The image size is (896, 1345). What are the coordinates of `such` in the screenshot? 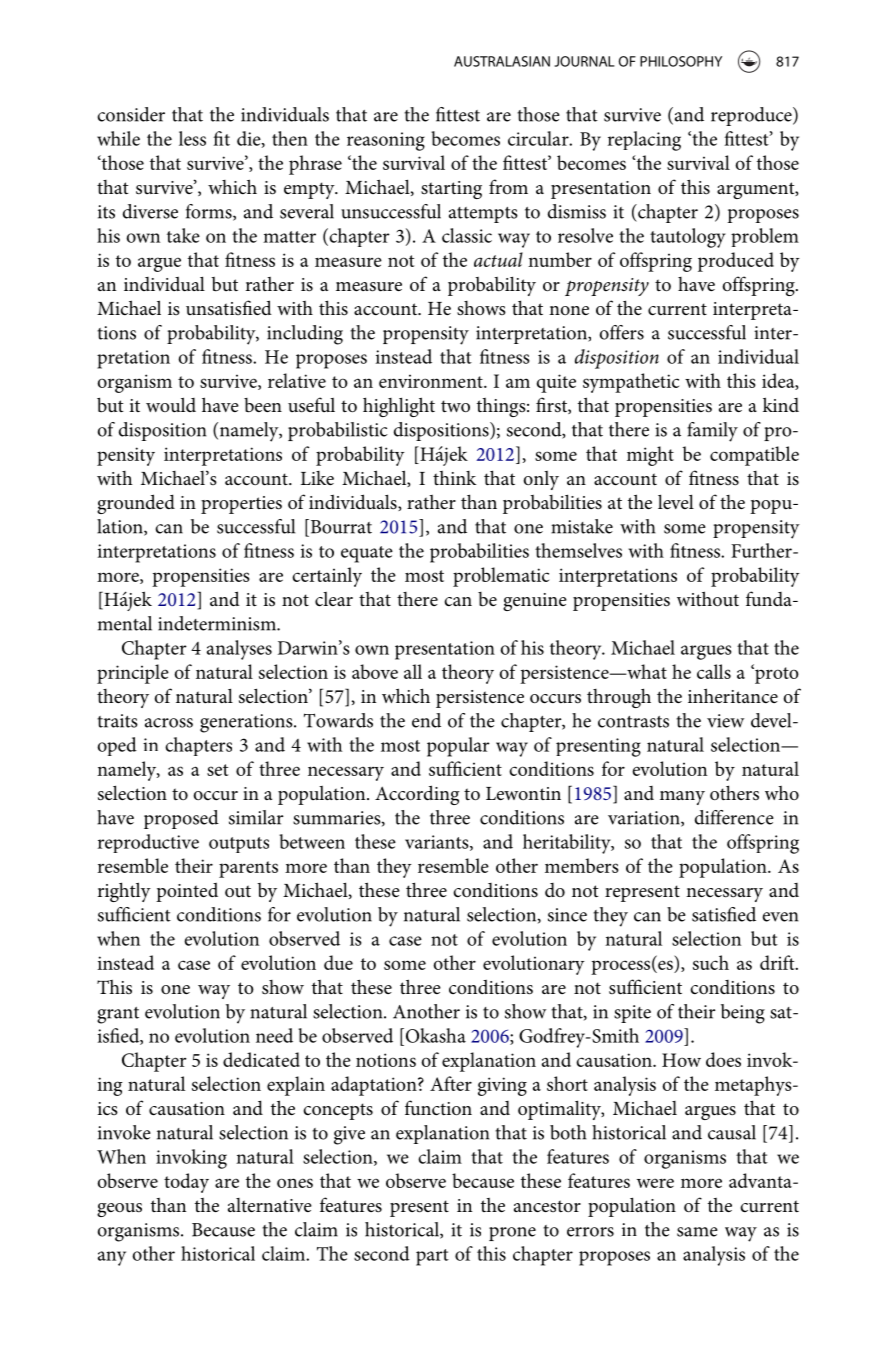 It's located at (711, 962).
